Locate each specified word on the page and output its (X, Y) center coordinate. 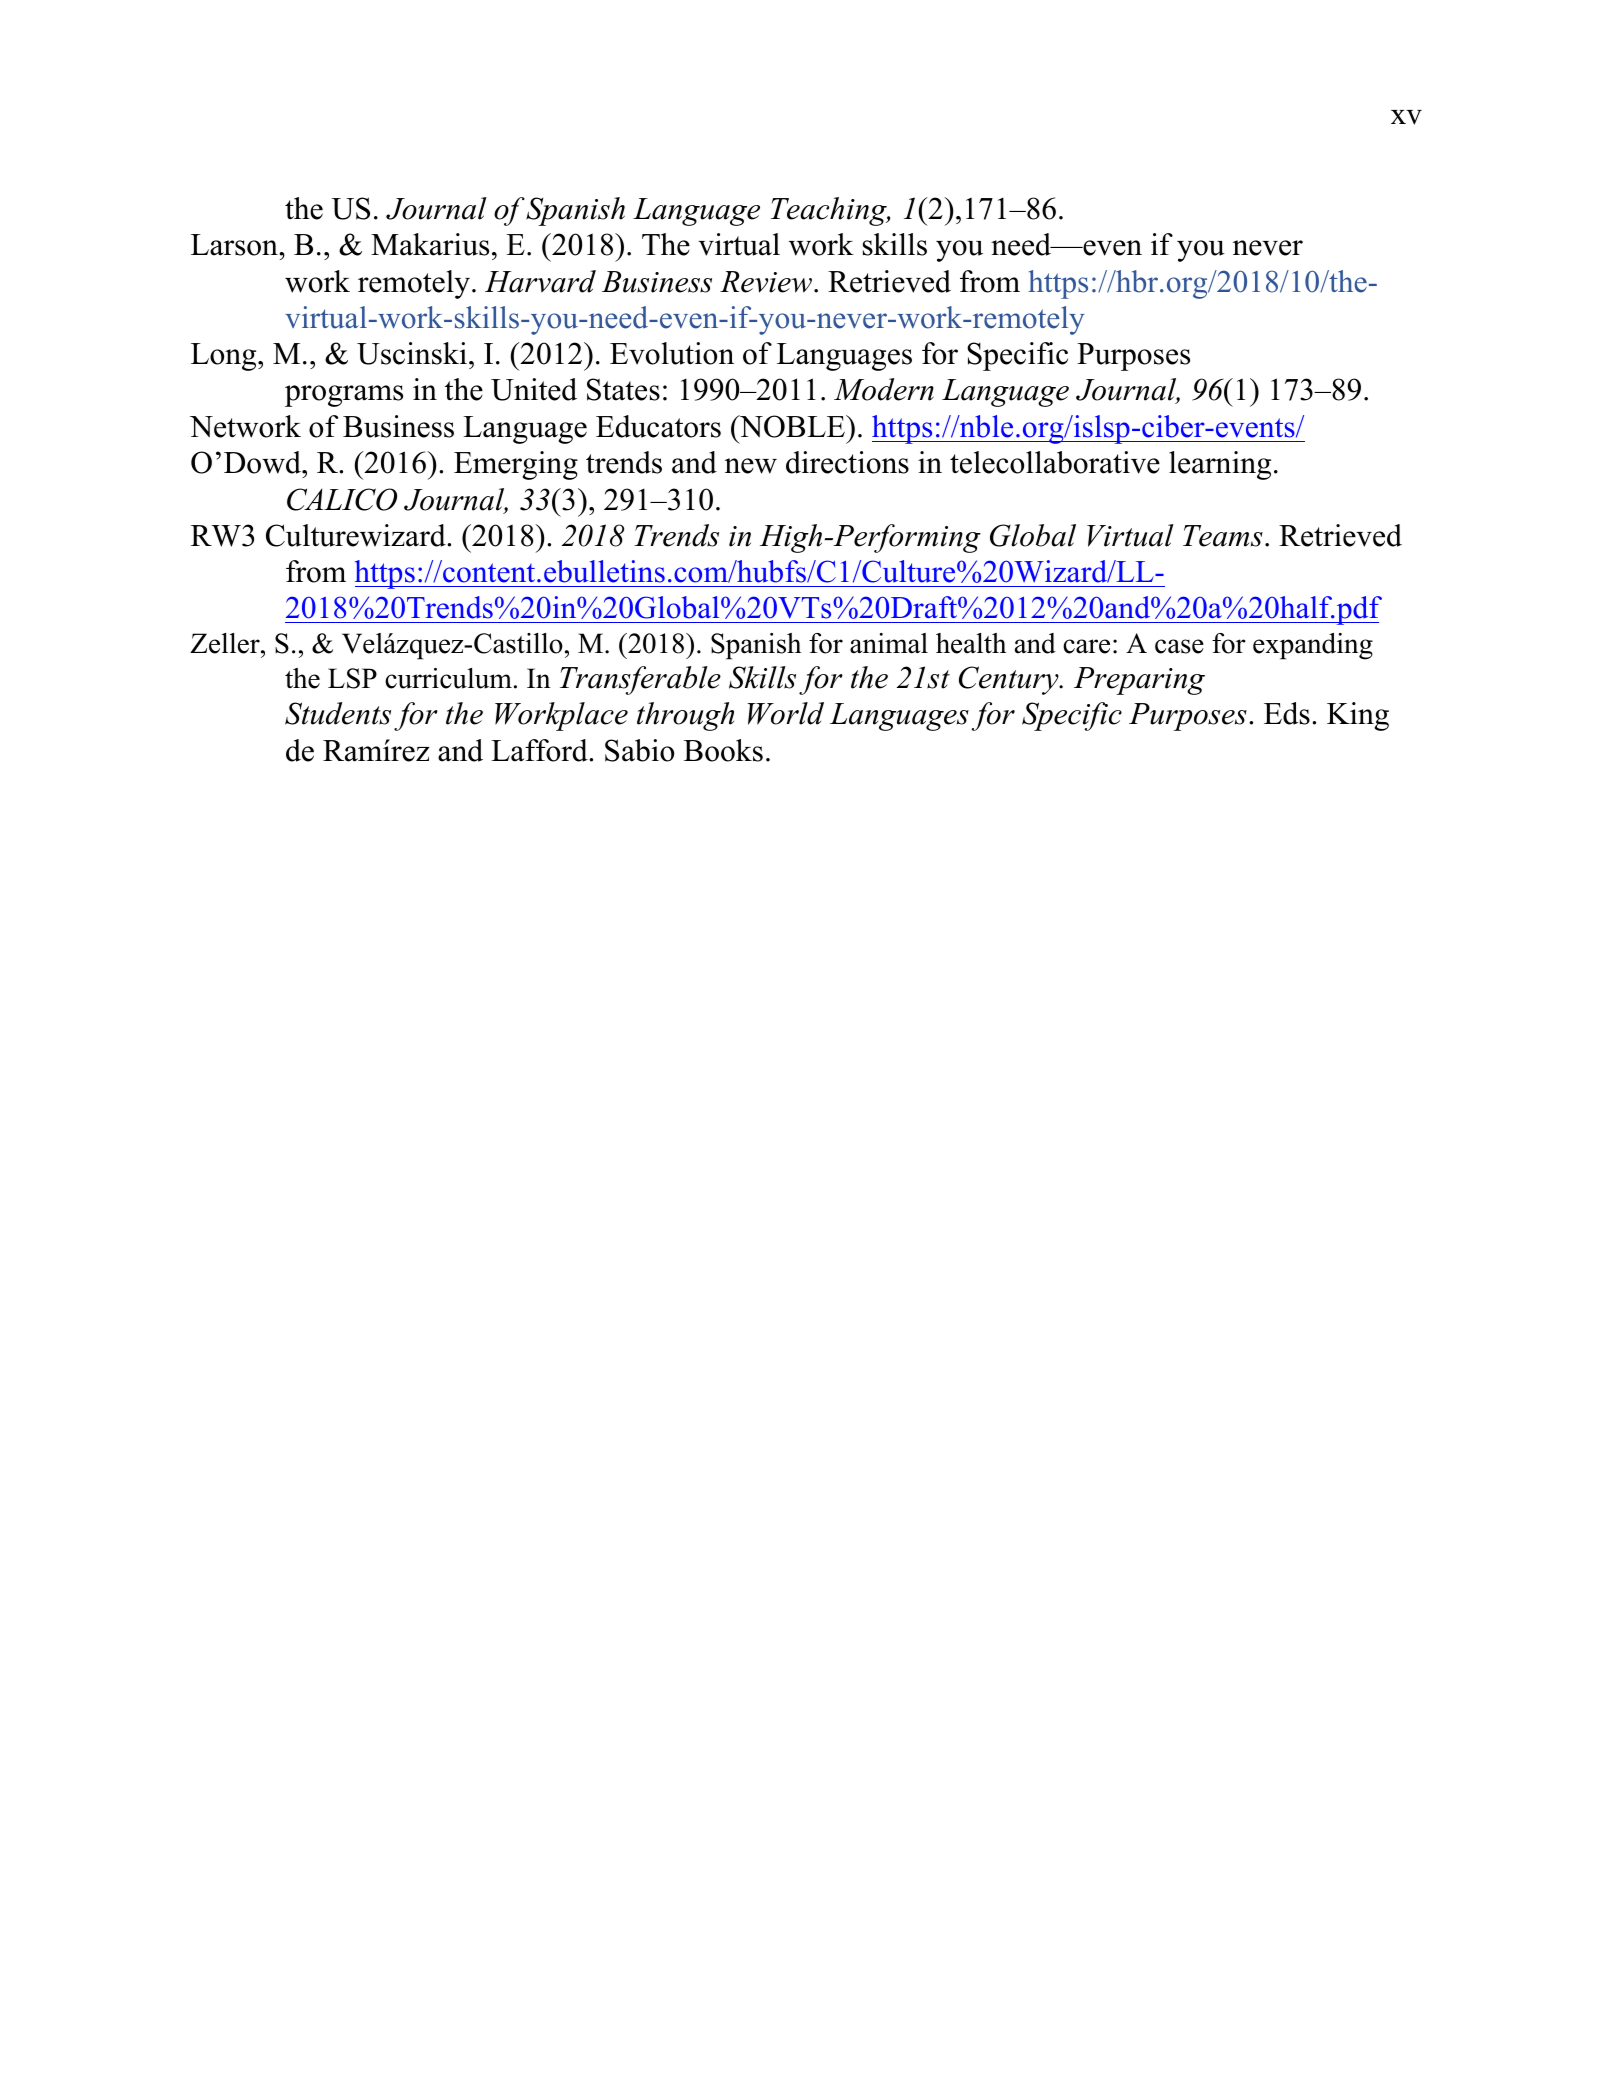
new (751, 466)
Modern (884, 389)
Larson (235, 245)
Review (767, 282)
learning (1220, 465)
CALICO (342, 499)
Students (338, 713)
